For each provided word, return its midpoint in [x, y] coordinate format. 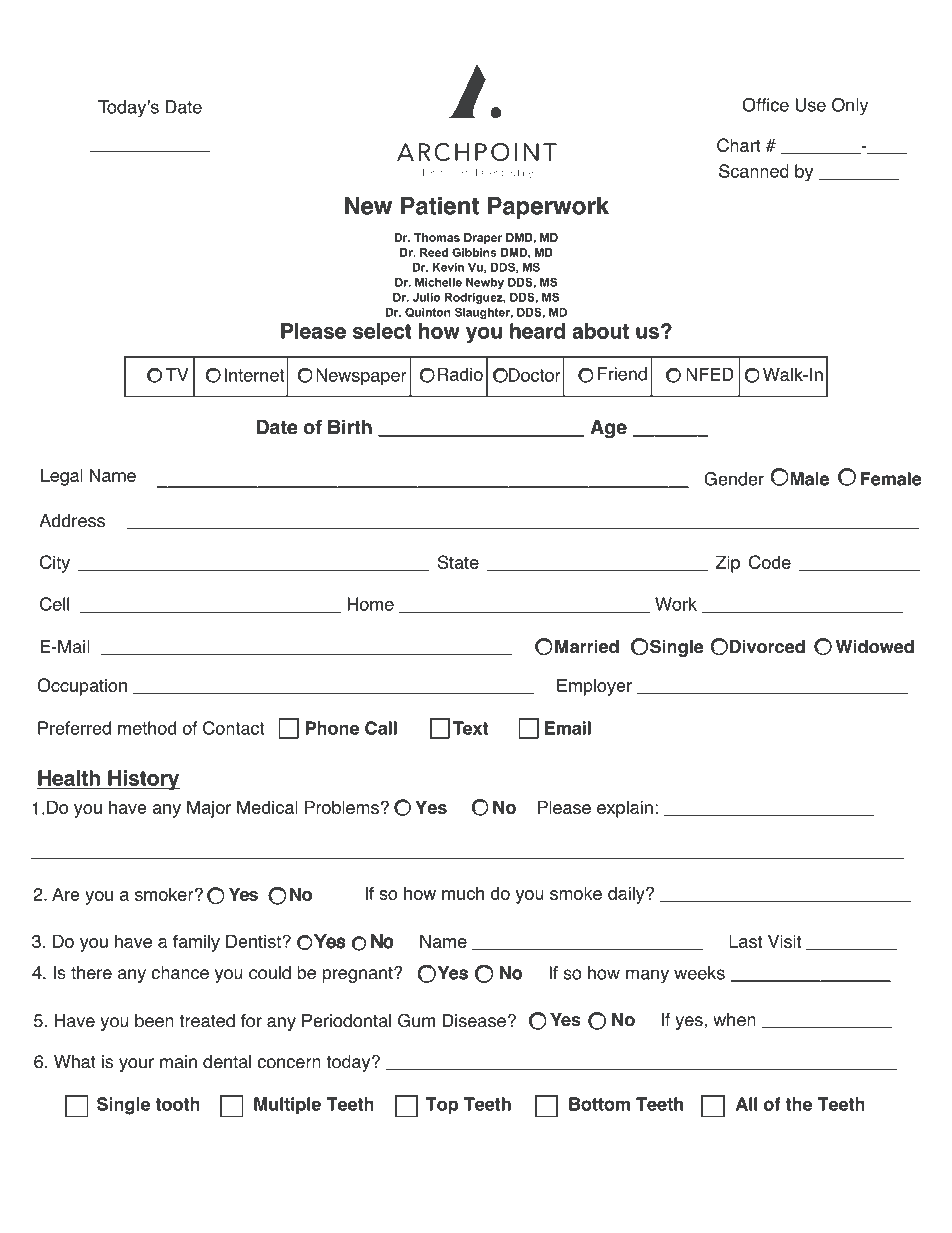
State [458, 562]
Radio [460, 374]
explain [625, 809]
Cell [54, 604]
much [463, 893]
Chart [739, 145]
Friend [622, 374]
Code [770, 562]
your [136, 1065]
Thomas [437, 237]
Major [209, 809]
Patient [440, 206]
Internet [254, 375]
